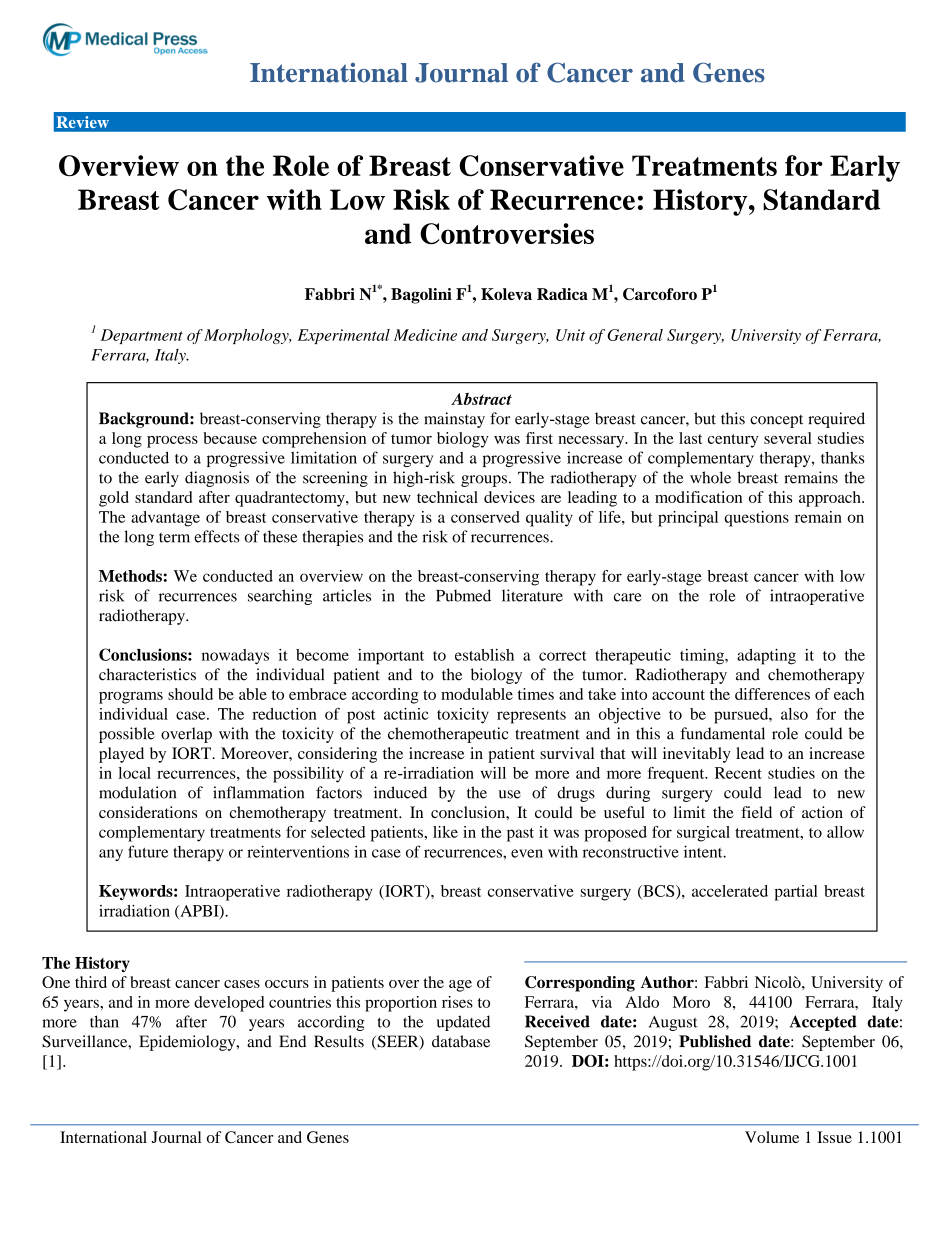  What do you see at coordinates (772, 1137) in the page?
I see `Volume` at bounding box center [772, 1137].
